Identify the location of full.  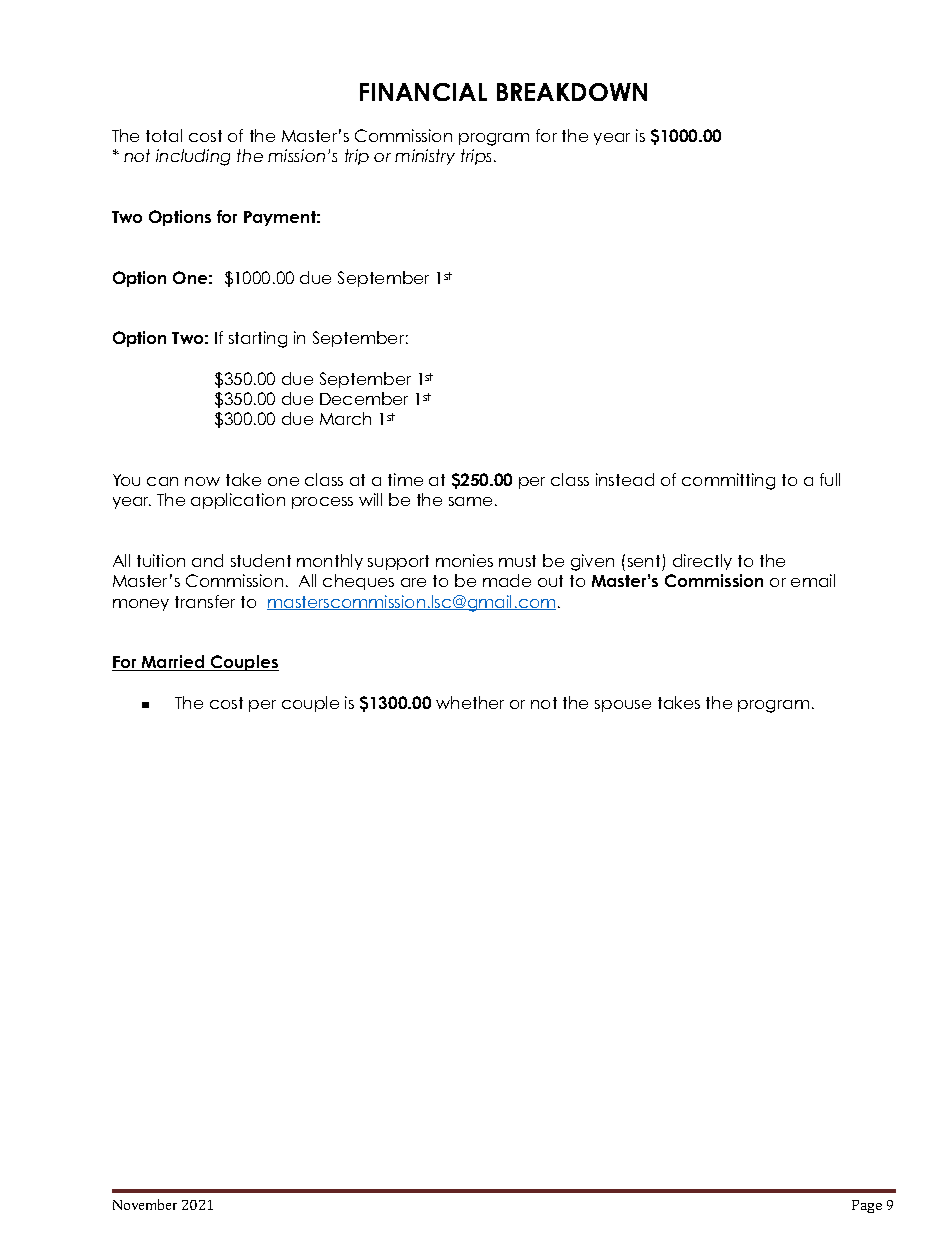
(830, 479).
